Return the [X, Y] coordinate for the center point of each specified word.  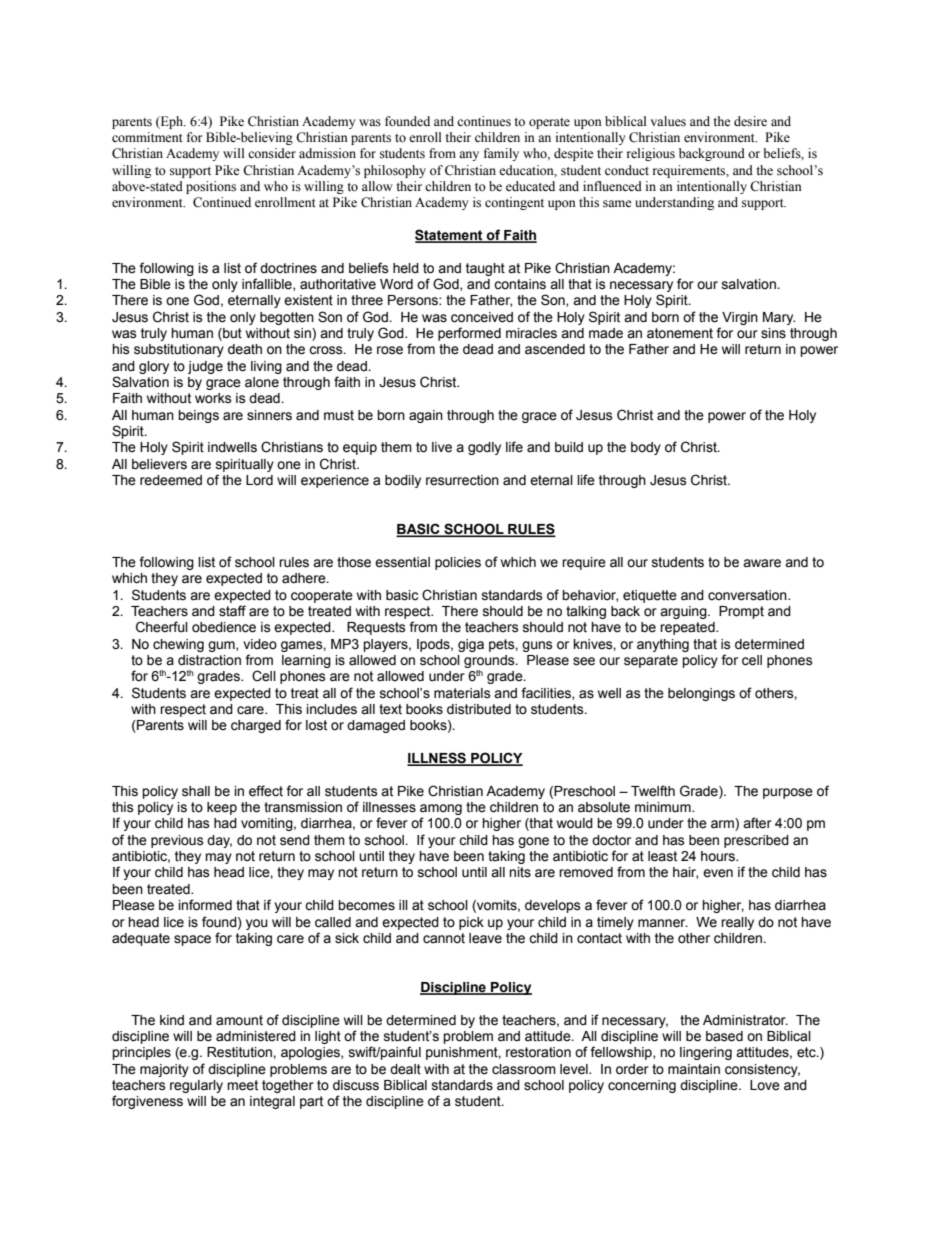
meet [242, 1085]
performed [469, 334]
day [219, 841]
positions [211, 187]
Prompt [741, 612]
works [213, 398]
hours [719, 856]
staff [232, 611]
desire [750, 121]
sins [773, 333]
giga [471, 645]
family [501, 154]
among [441, 809]
